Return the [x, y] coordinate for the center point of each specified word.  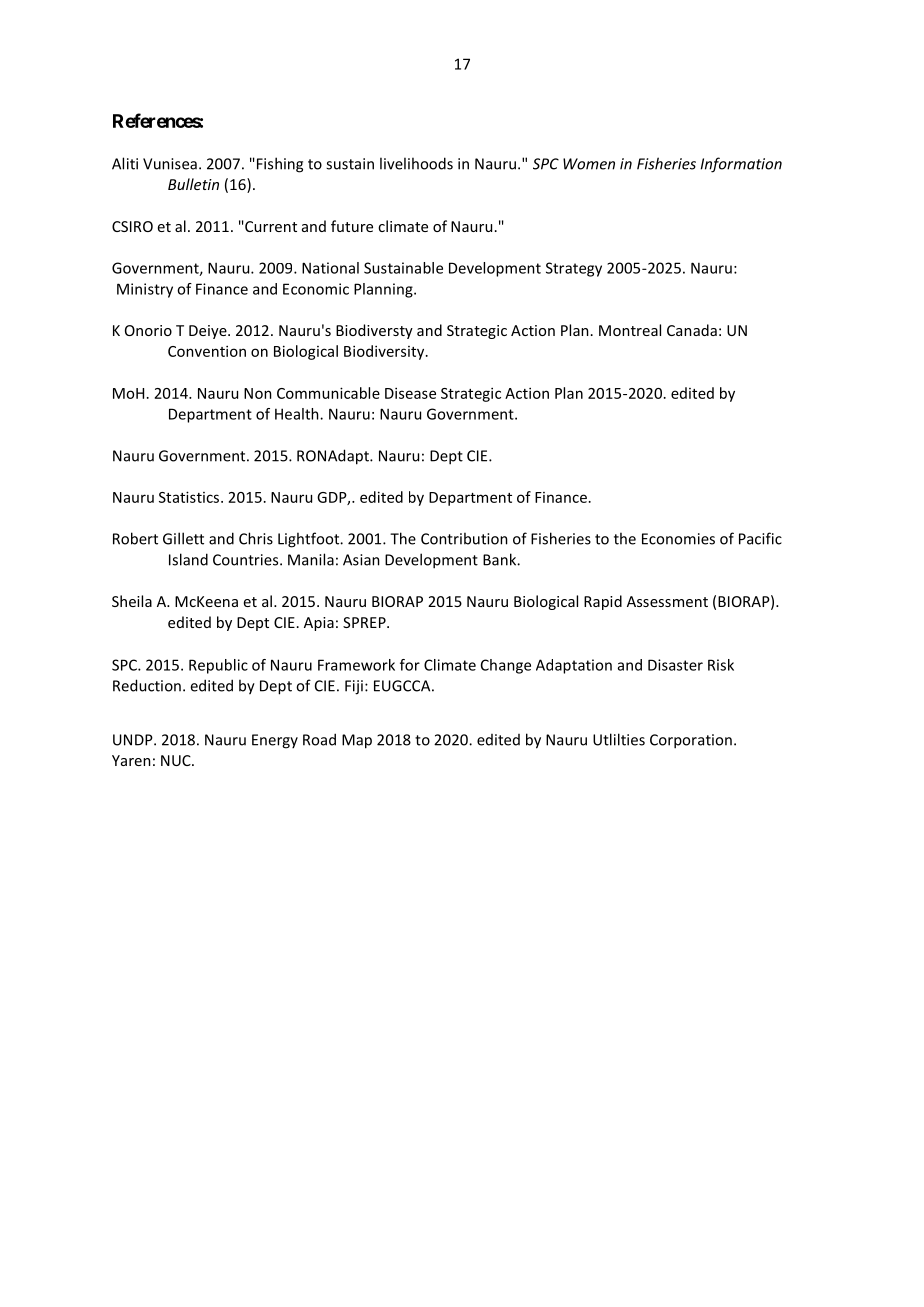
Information [741, 165]
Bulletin [193, 184]
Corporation [691, 741]
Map [357, 741]
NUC [177, 760]
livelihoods [416, 163]
